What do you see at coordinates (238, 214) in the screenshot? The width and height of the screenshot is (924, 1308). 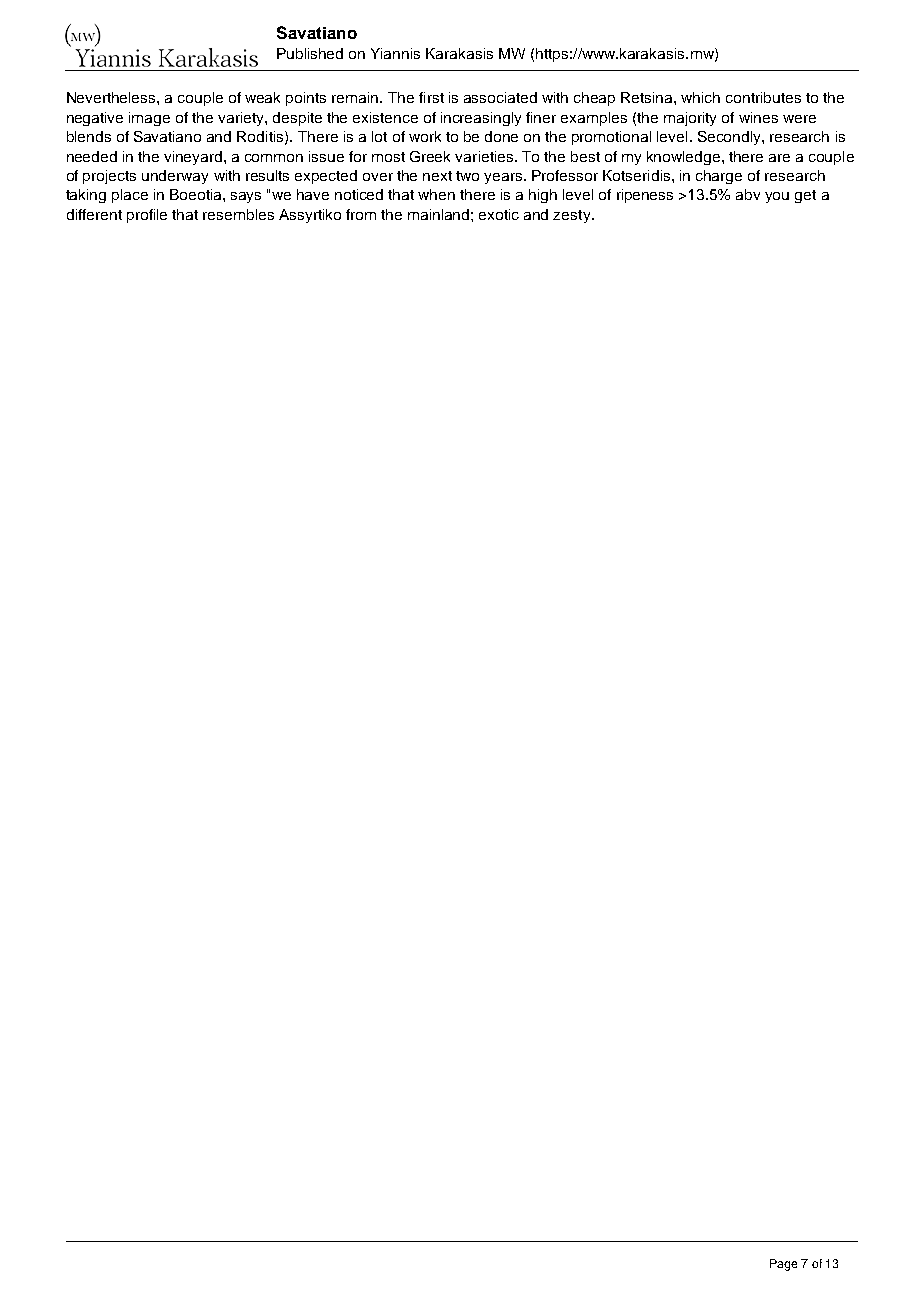 I see `resembles` at bounding box center [238, 214].
